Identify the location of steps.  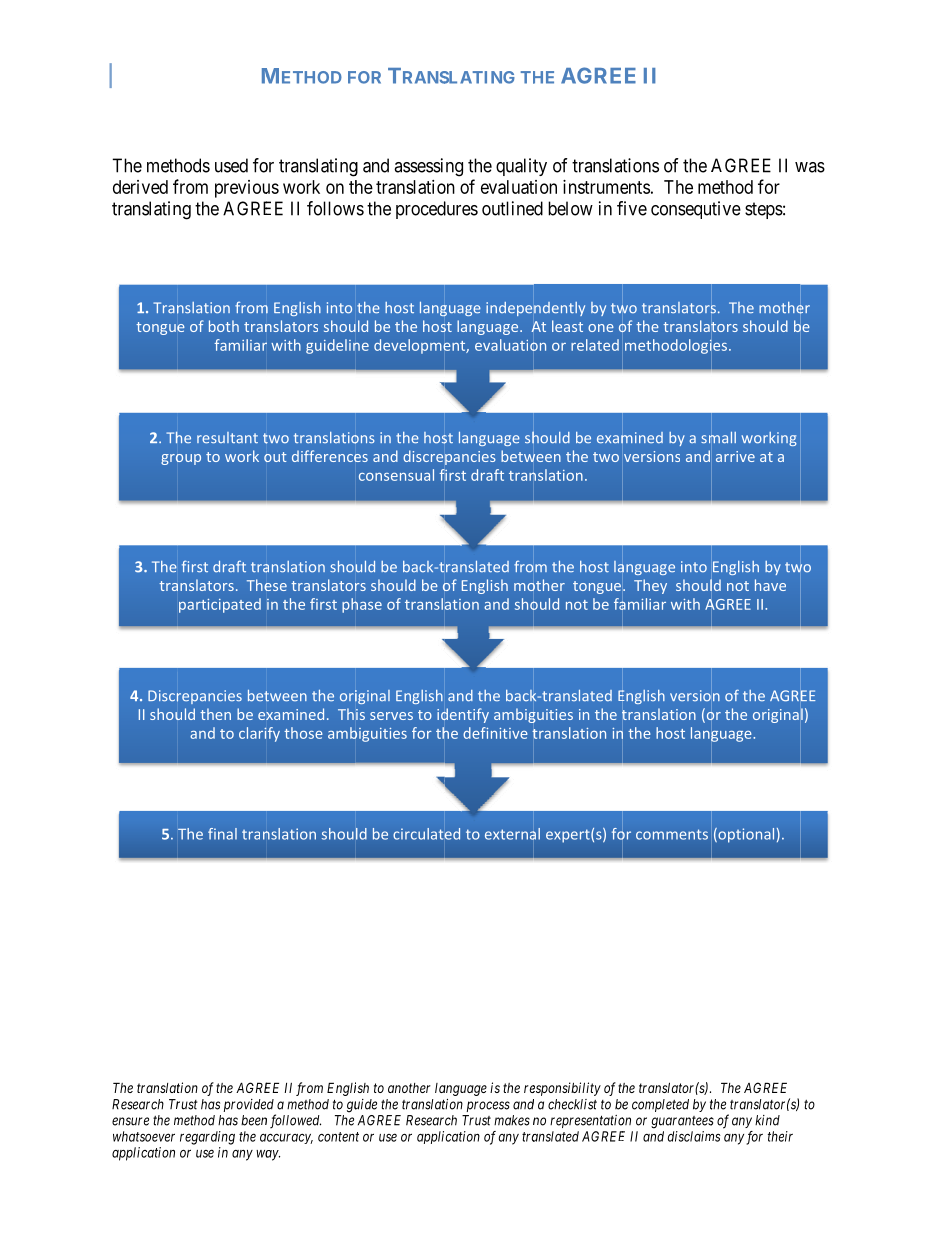
(764, 210).
